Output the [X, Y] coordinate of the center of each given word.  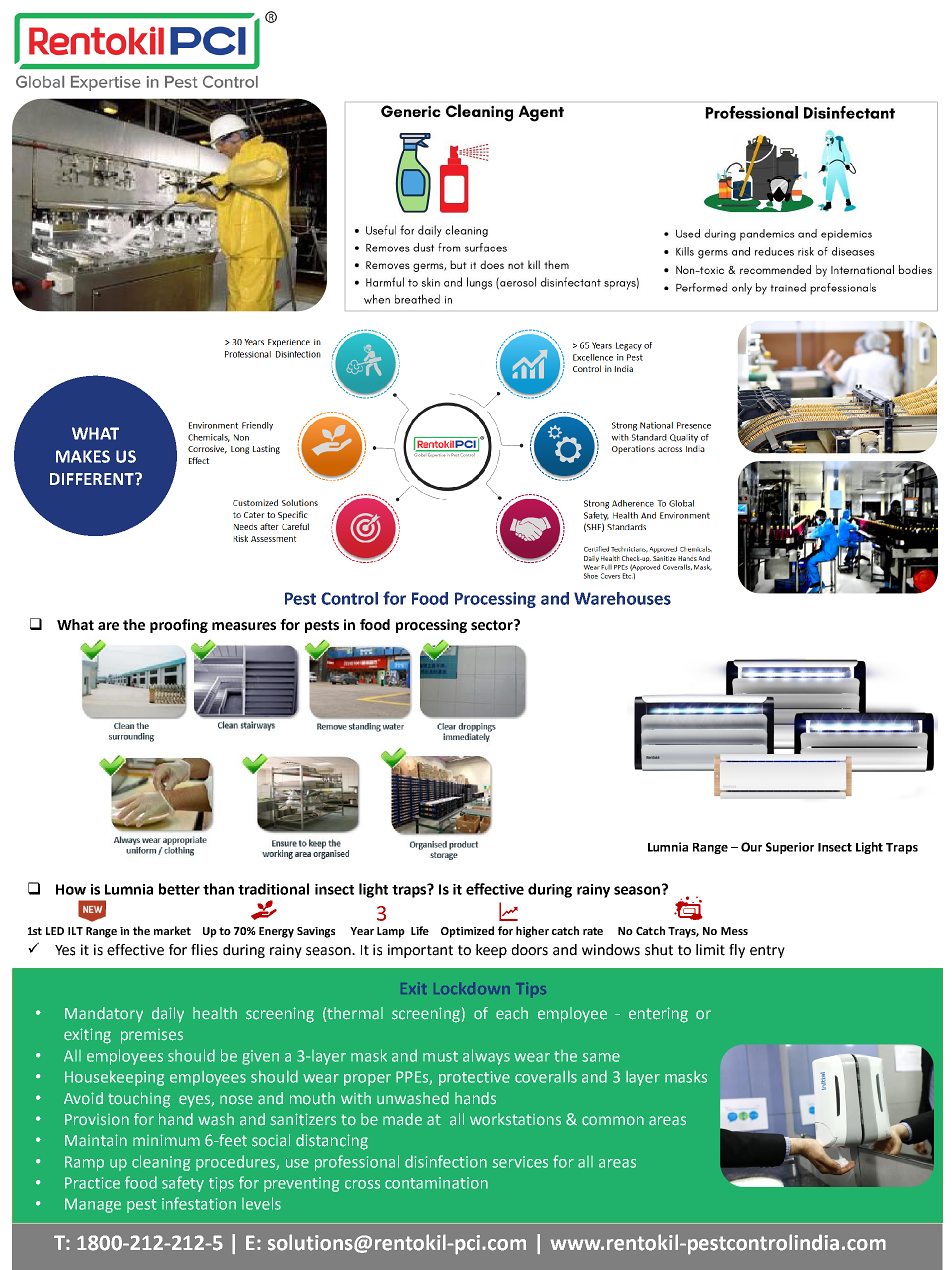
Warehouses [622, 598]
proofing [179, 626]
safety [183, 1184]
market [172, 930]
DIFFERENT [93, 479]
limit [710, 950]
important [420, 951]
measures [244, 626]
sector [493, 625]
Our [751, 847]
